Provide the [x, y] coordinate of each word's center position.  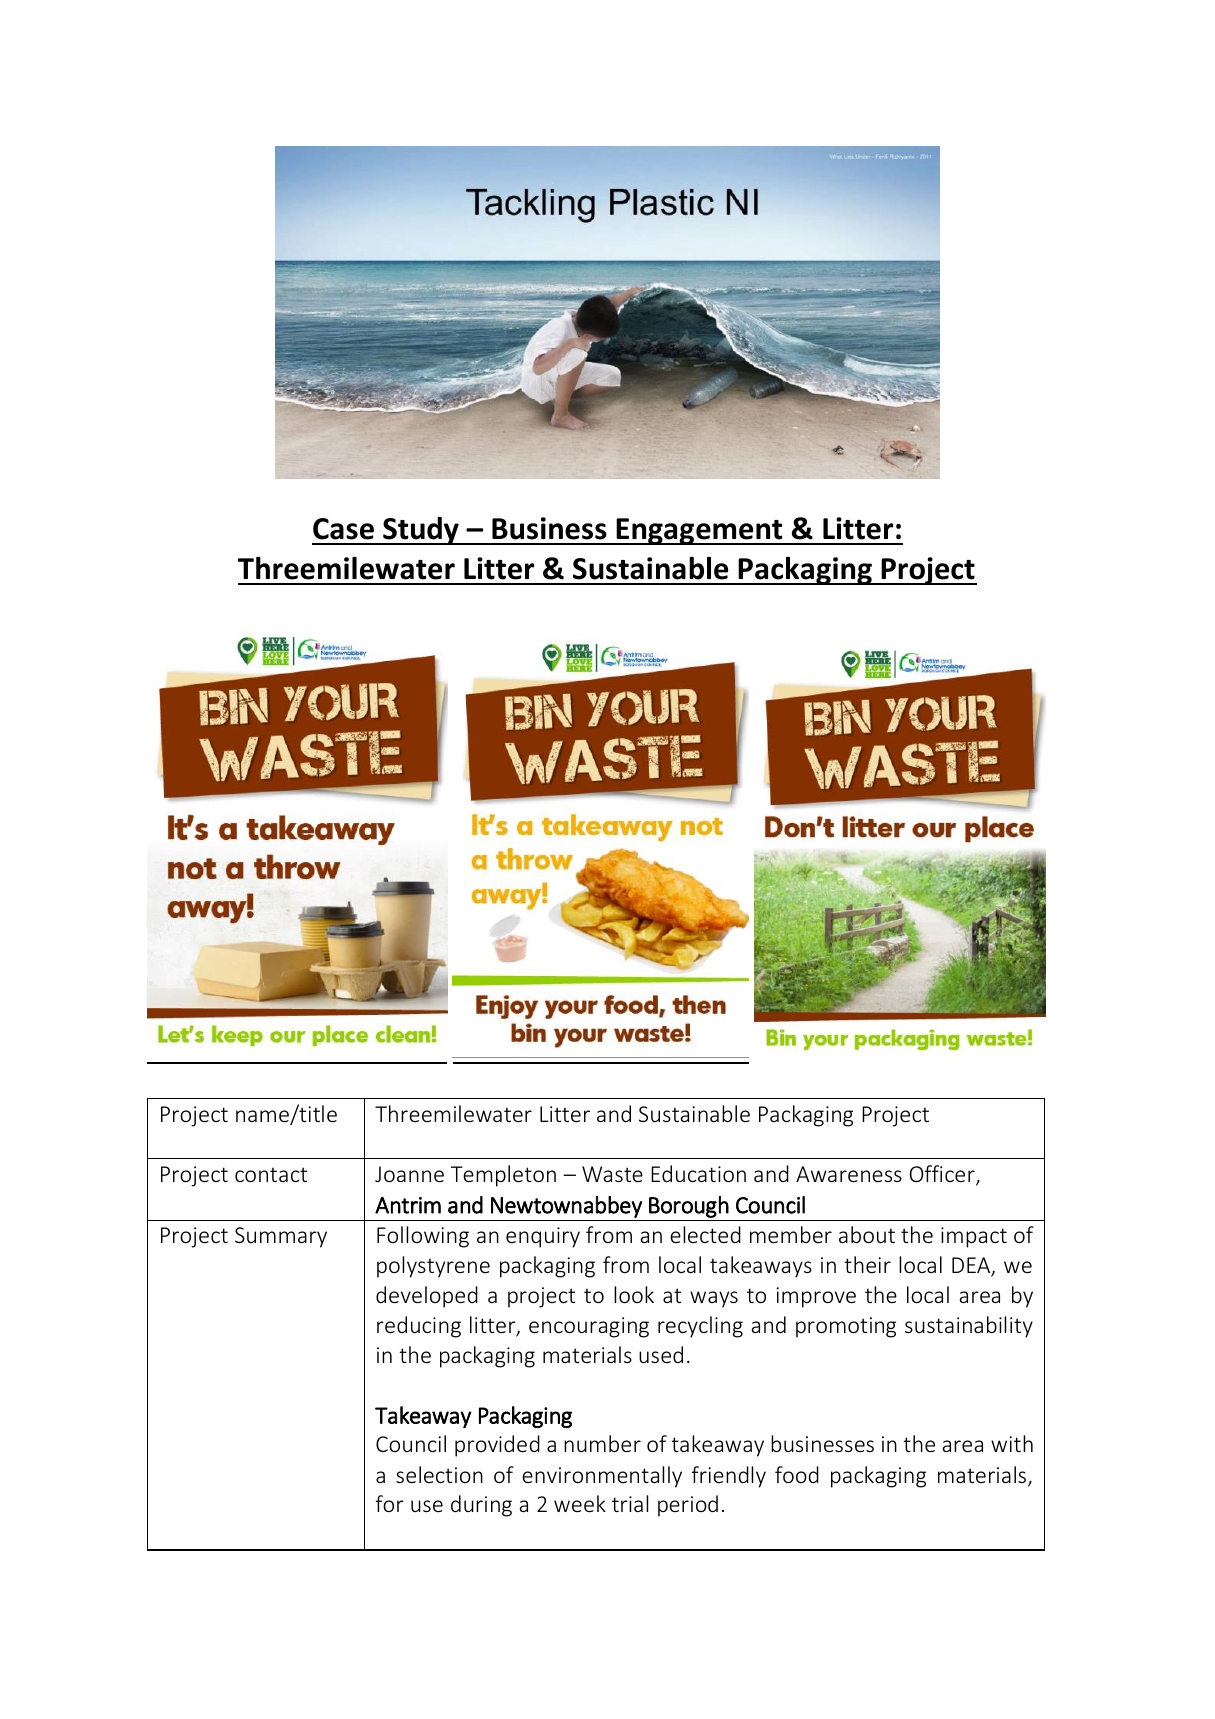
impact [974, 1237]
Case [343, 529]
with [1012, 1443]
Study [421, 531]
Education [698, 1173]
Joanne [409, 1174]
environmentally [602, 1477]
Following [423, 1237]
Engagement [699, 531]
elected [705, 1234]
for [390, 1503]
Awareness [849, 1174]
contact [271, 1174]
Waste [612, 1174]
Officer [943, 1175]
